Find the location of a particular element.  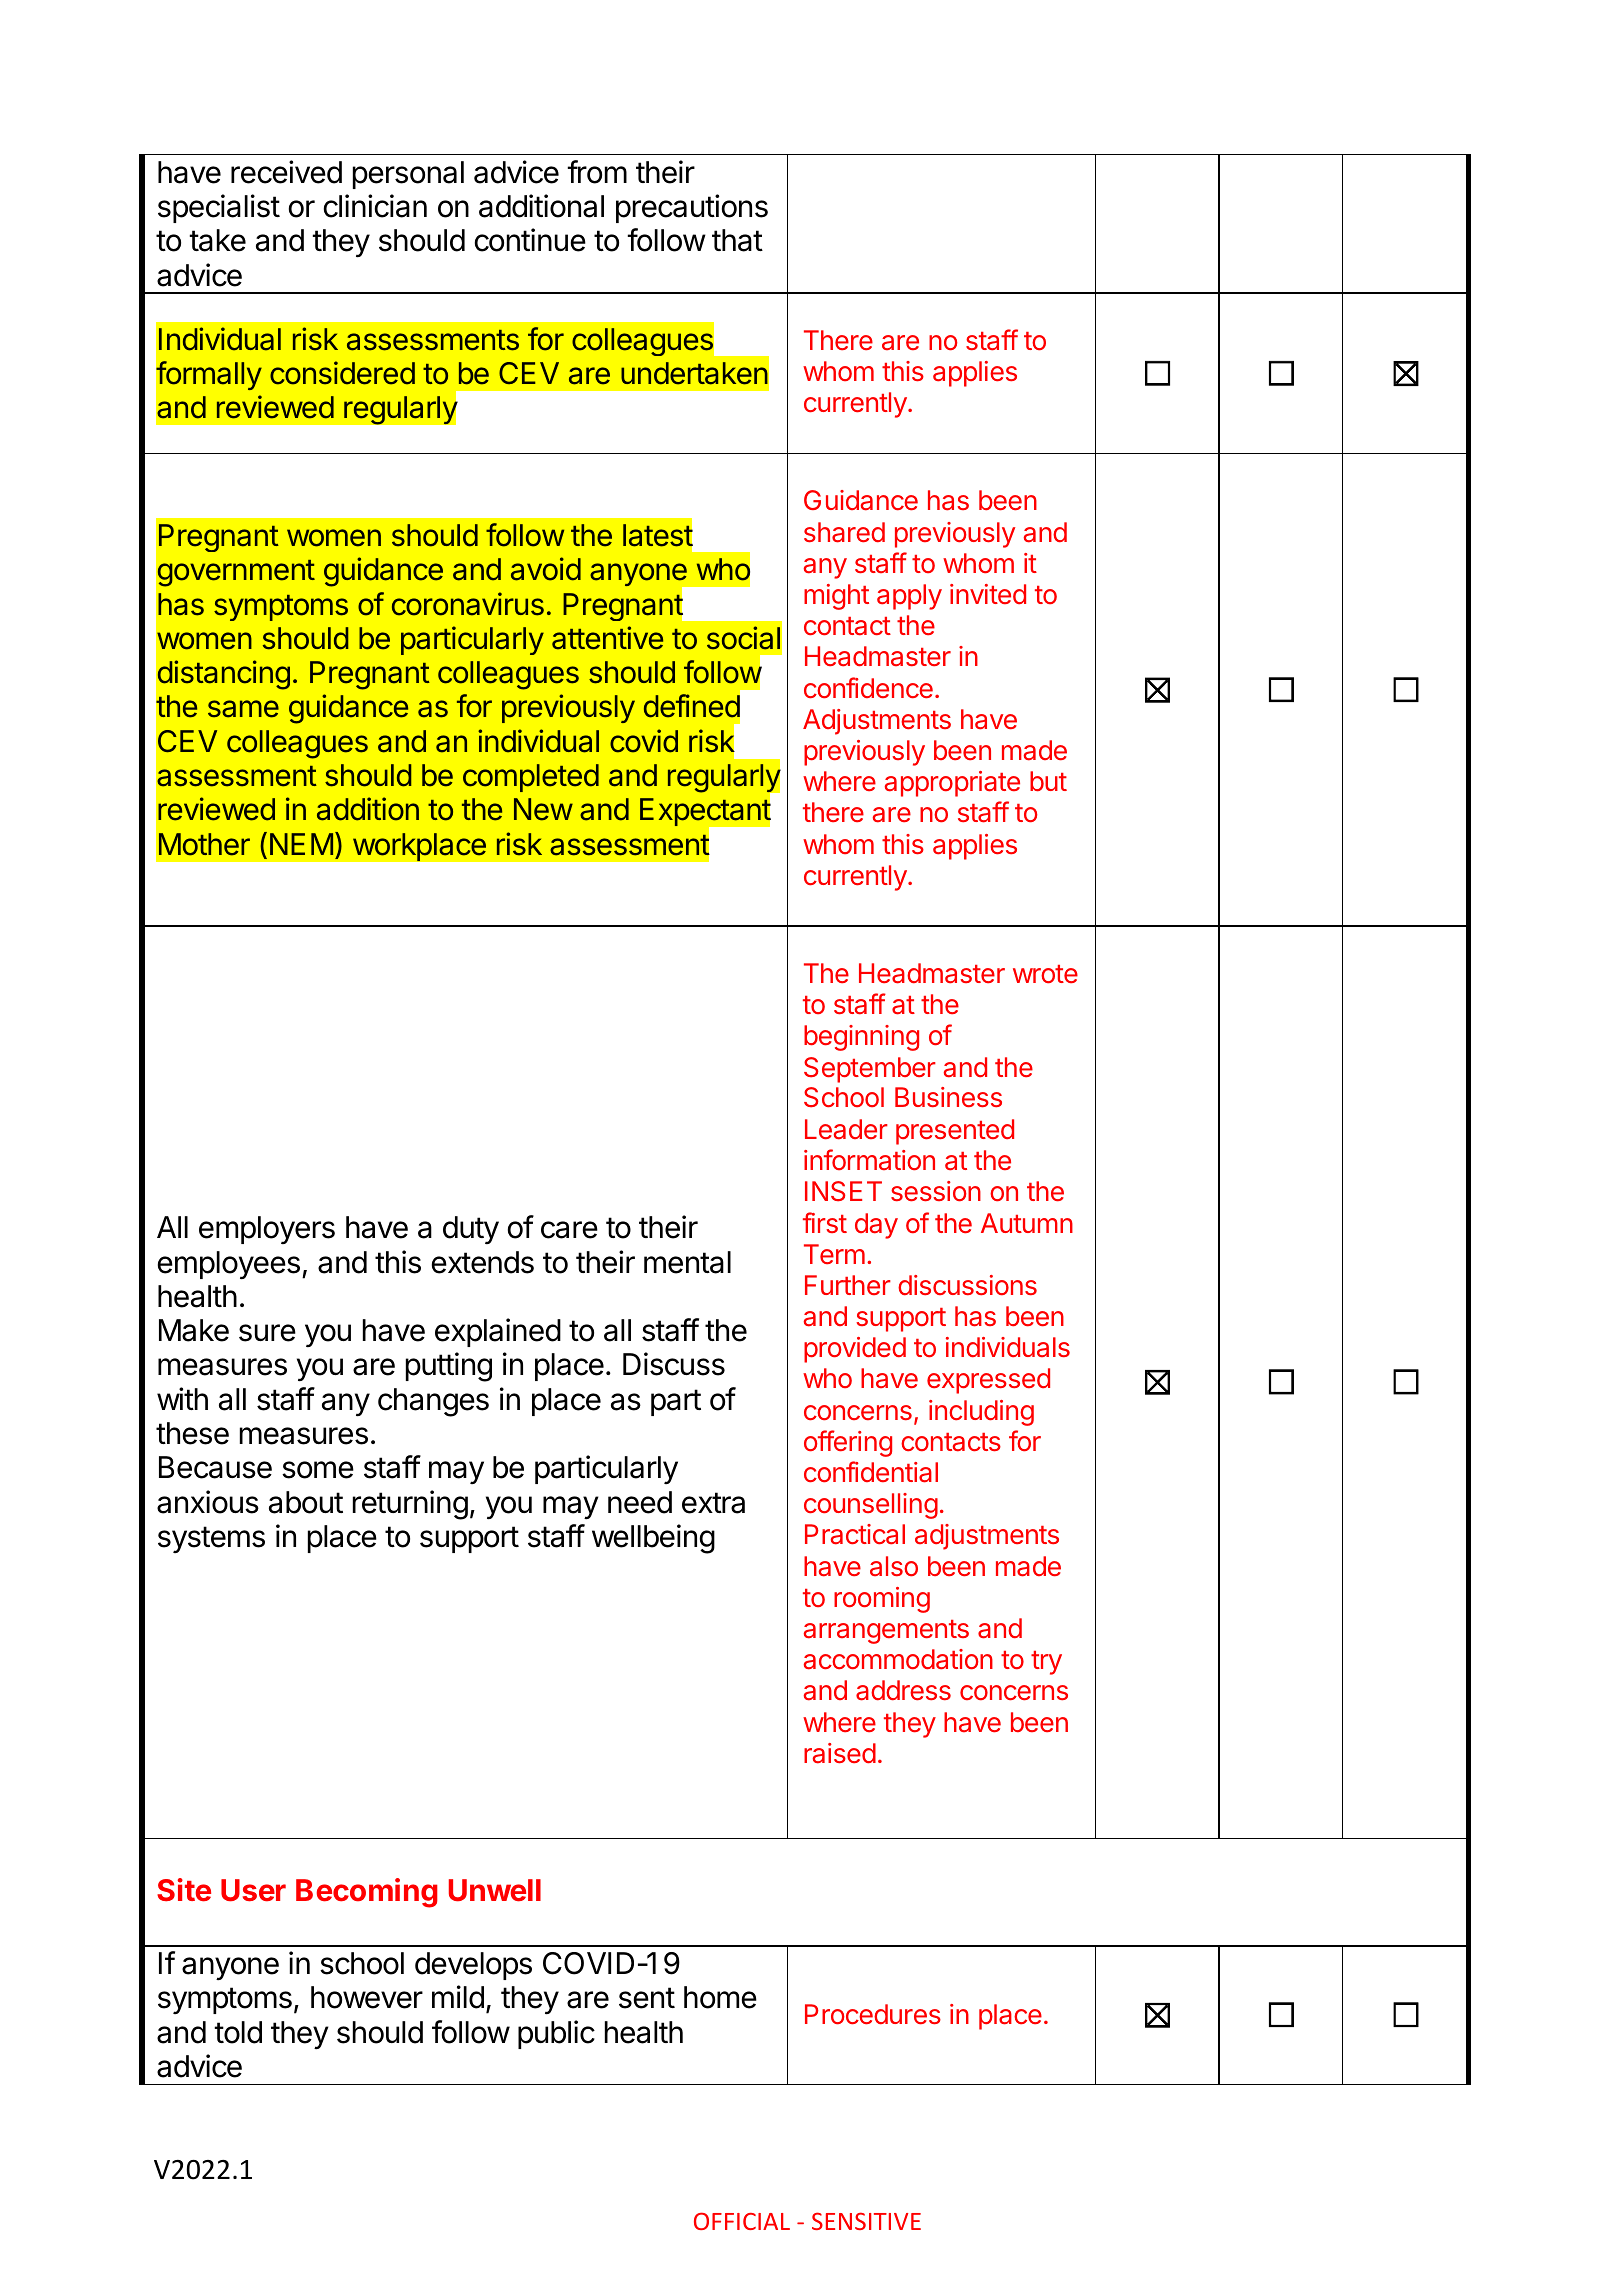

also is located at coordinates (894, 1566).
